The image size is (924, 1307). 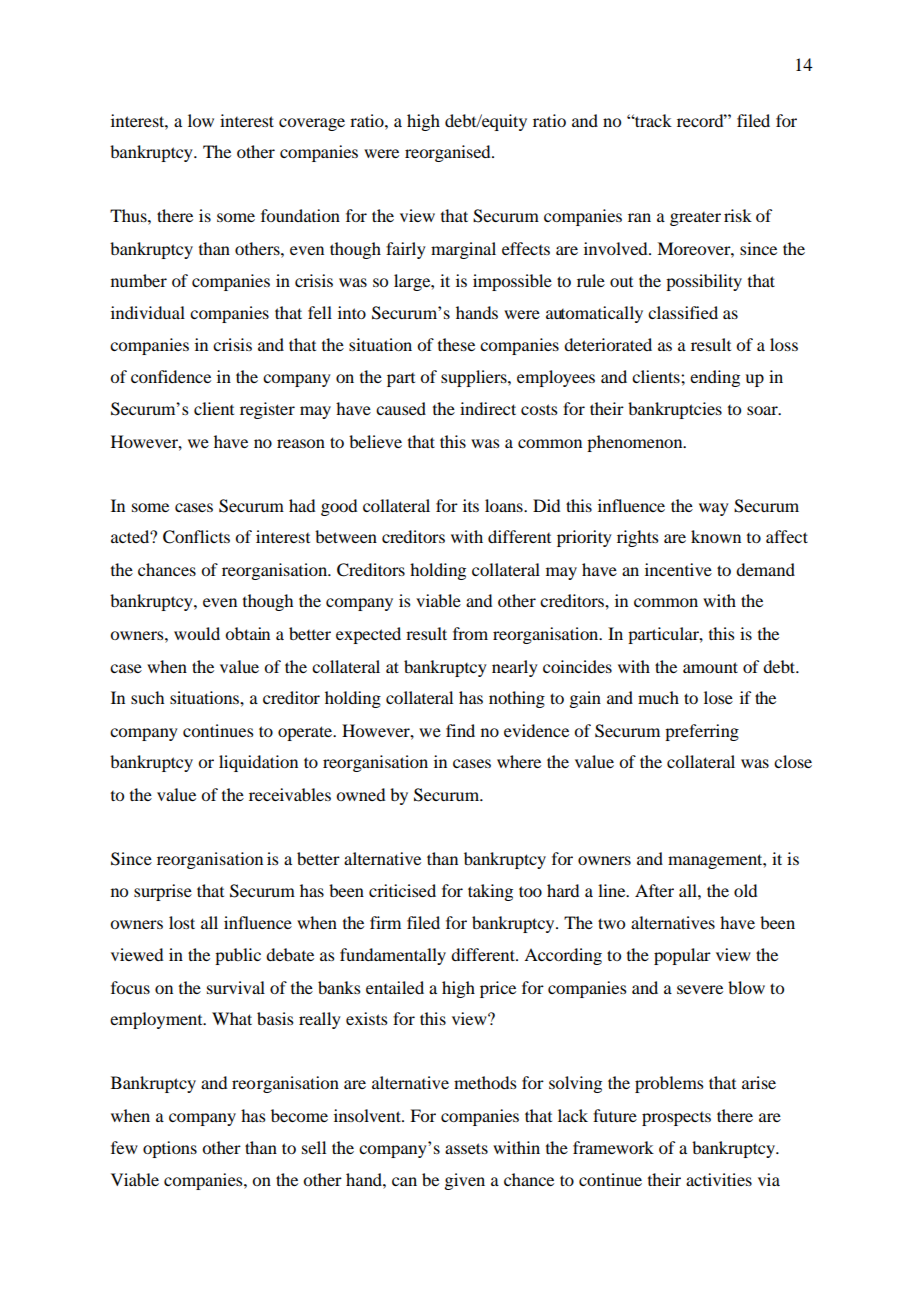 What do you see at coordinates (449, 153) in the screenshot?
I see `reorganised` at bounding box center [449, 153].
